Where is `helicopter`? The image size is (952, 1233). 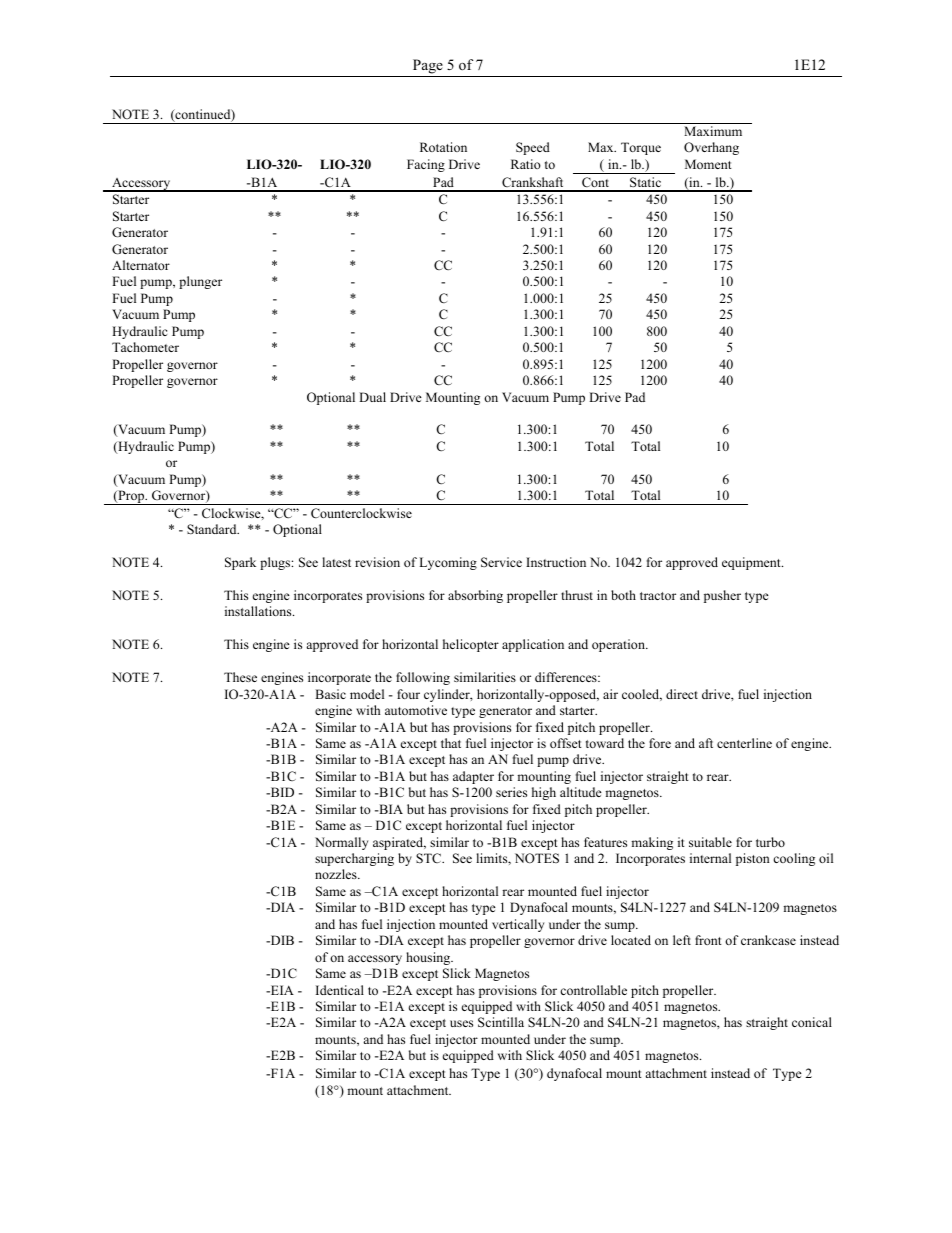
helicopter is located at coordinates (471, 645).
